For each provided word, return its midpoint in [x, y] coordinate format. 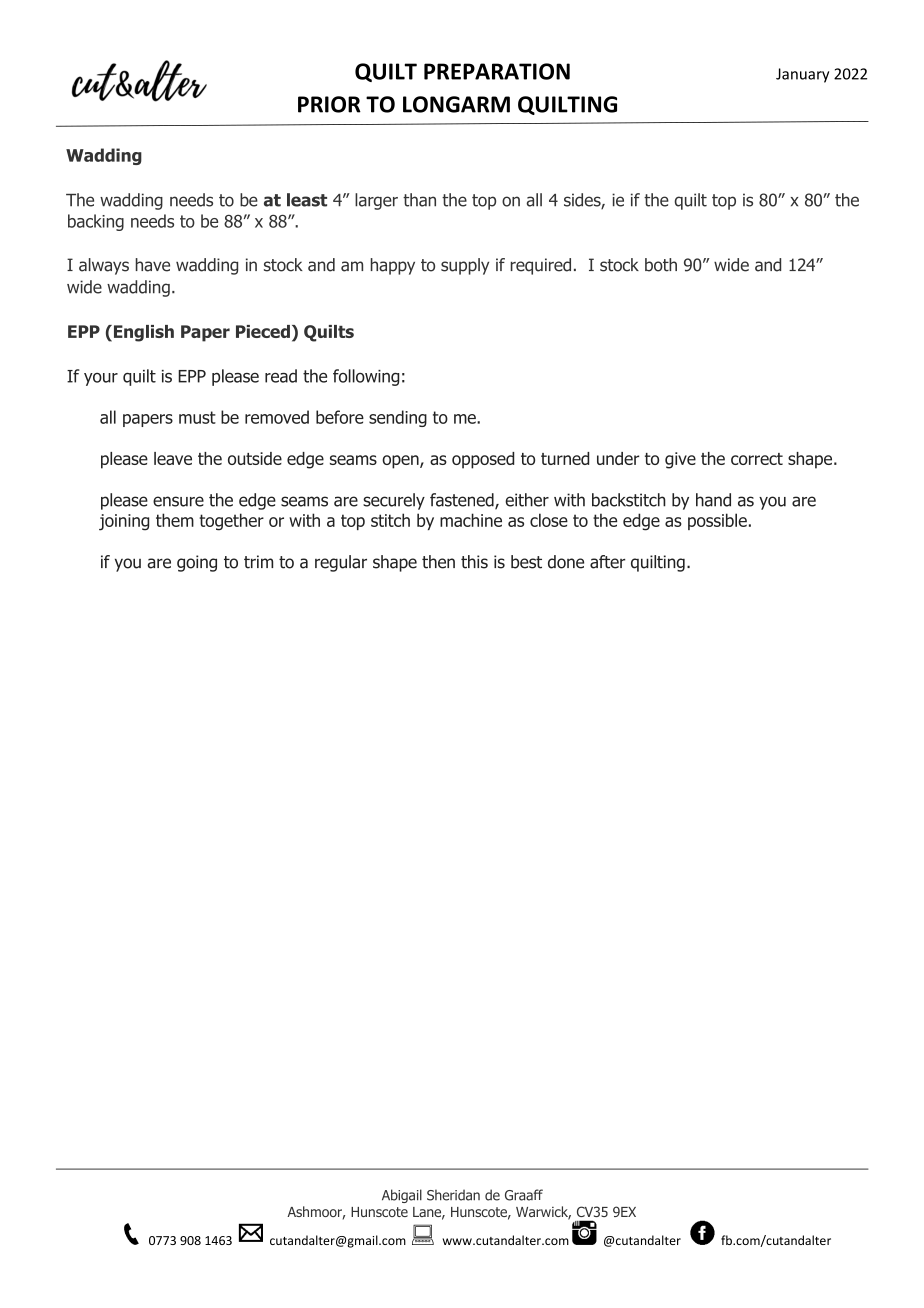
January [802, 75]
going [197, 563]
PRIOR [329, 104]
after [607, 562]
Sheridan [453, 1195]
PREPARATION [497, 71]
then [438, 562]
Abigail [402, 1196]
